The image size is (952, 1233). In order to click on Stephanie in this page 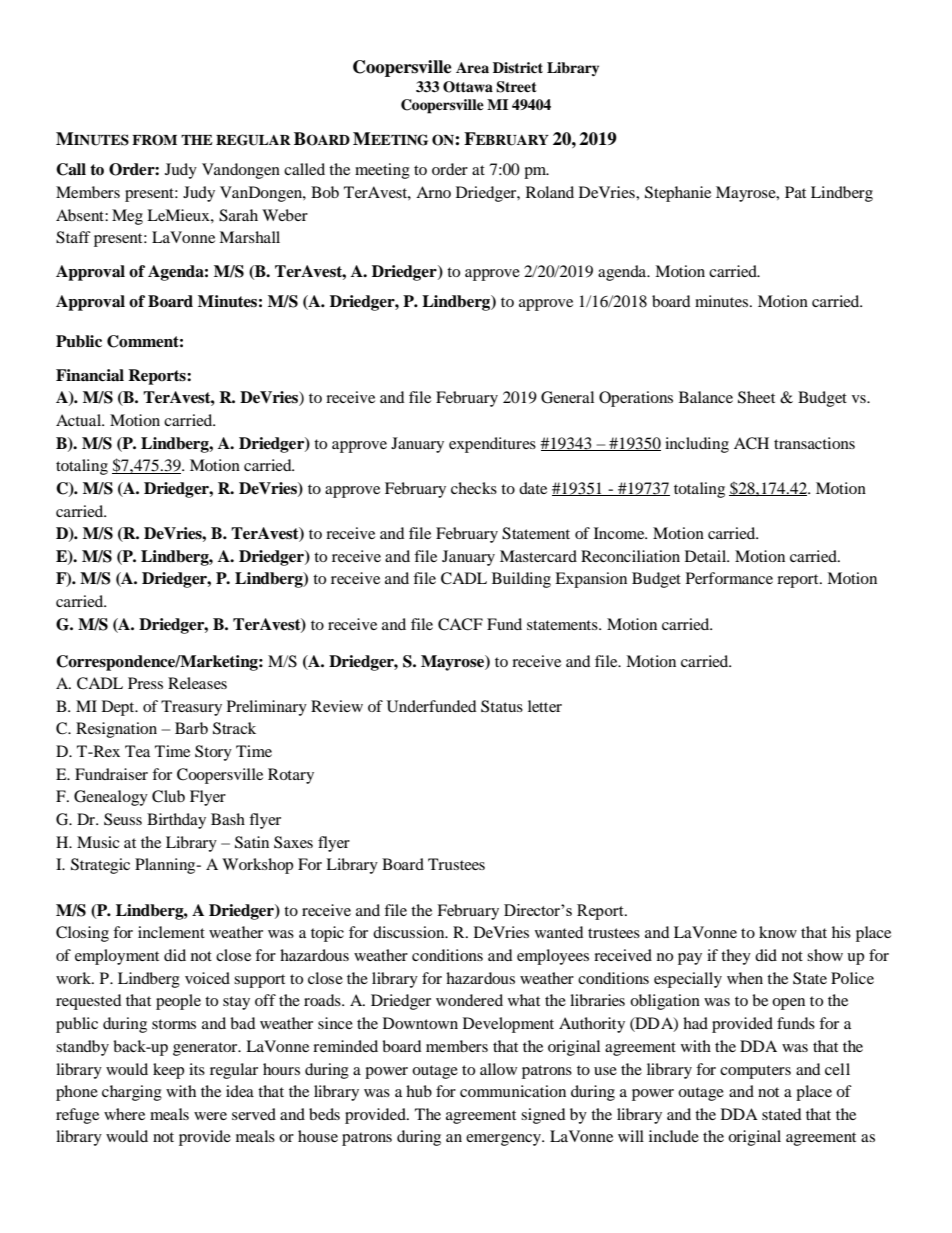, I will do `click(678, 194)`.
